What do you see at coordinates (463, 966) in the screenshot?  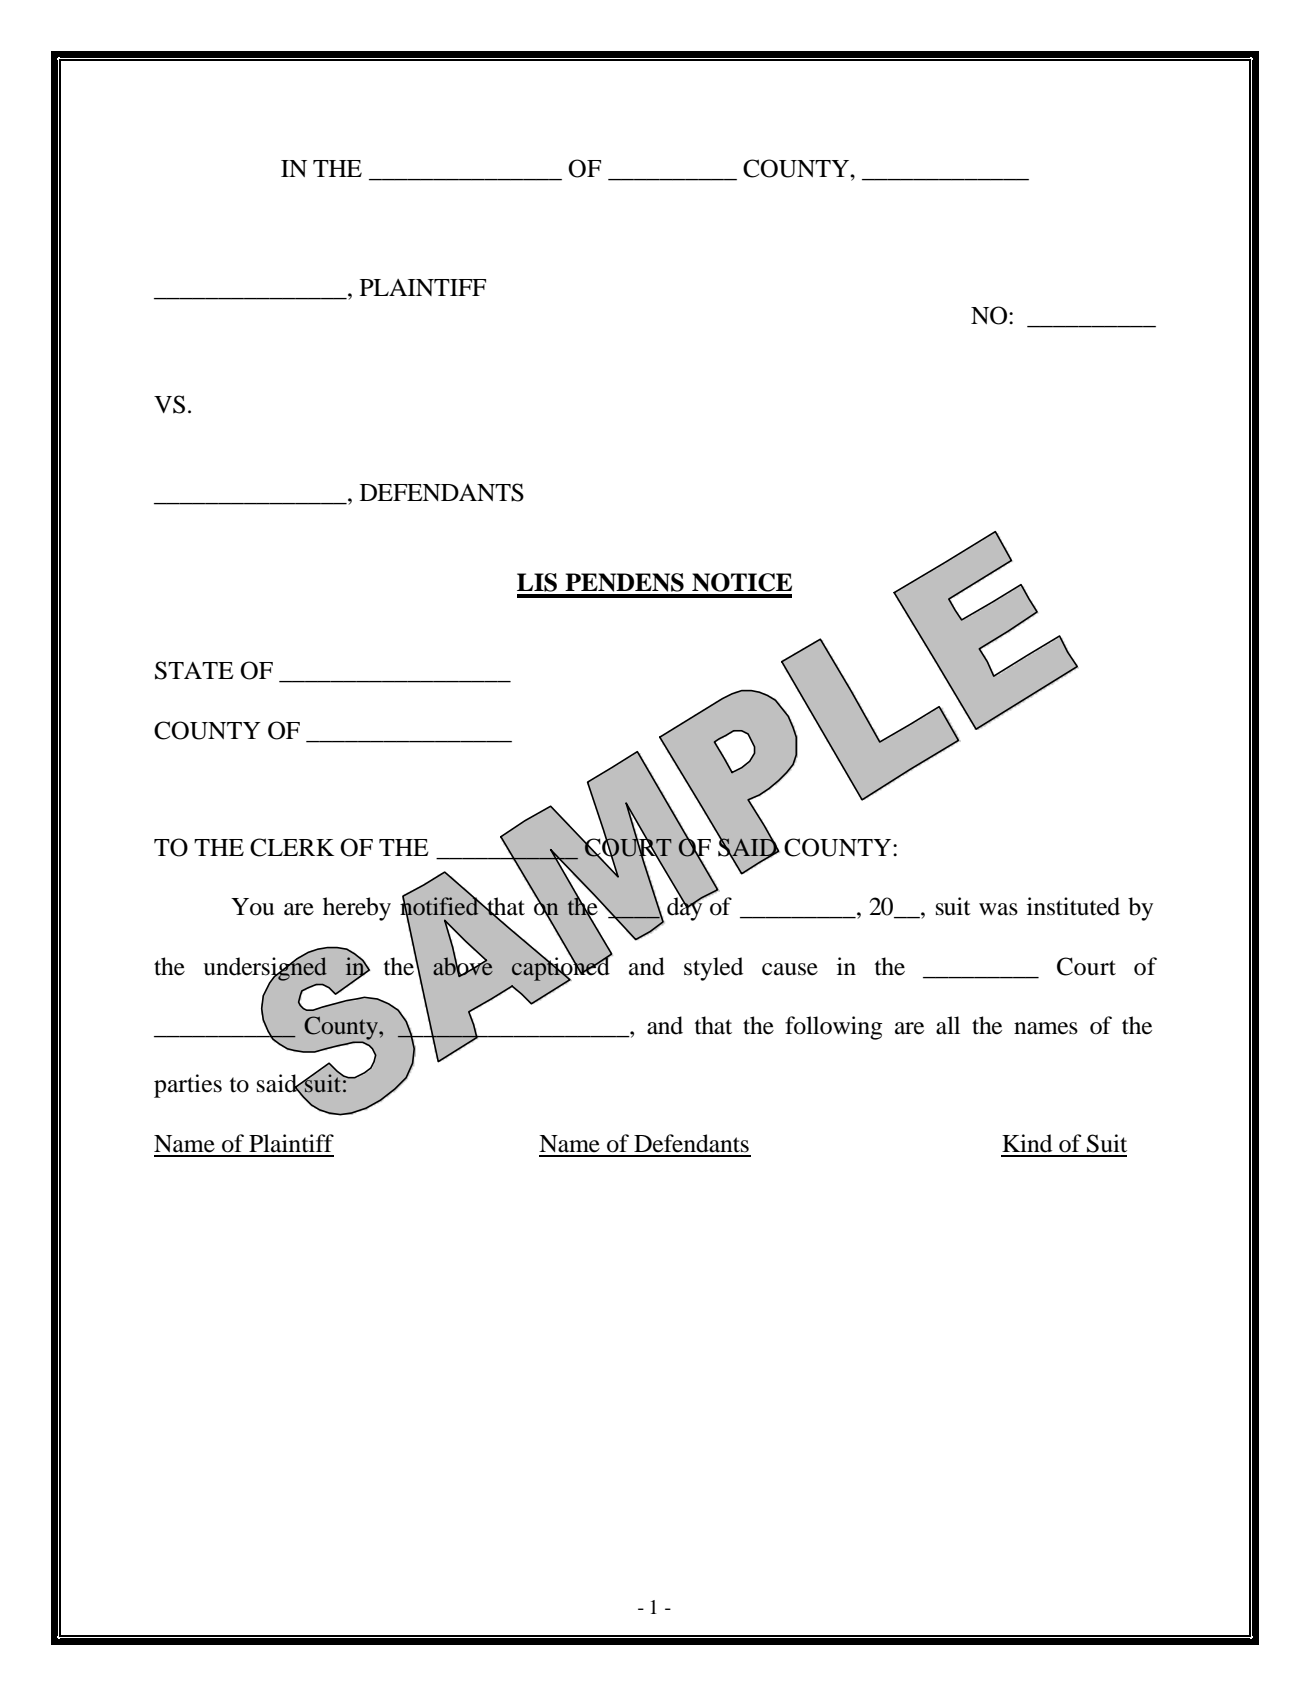 I see `above` at bounding box center [463, 966].
